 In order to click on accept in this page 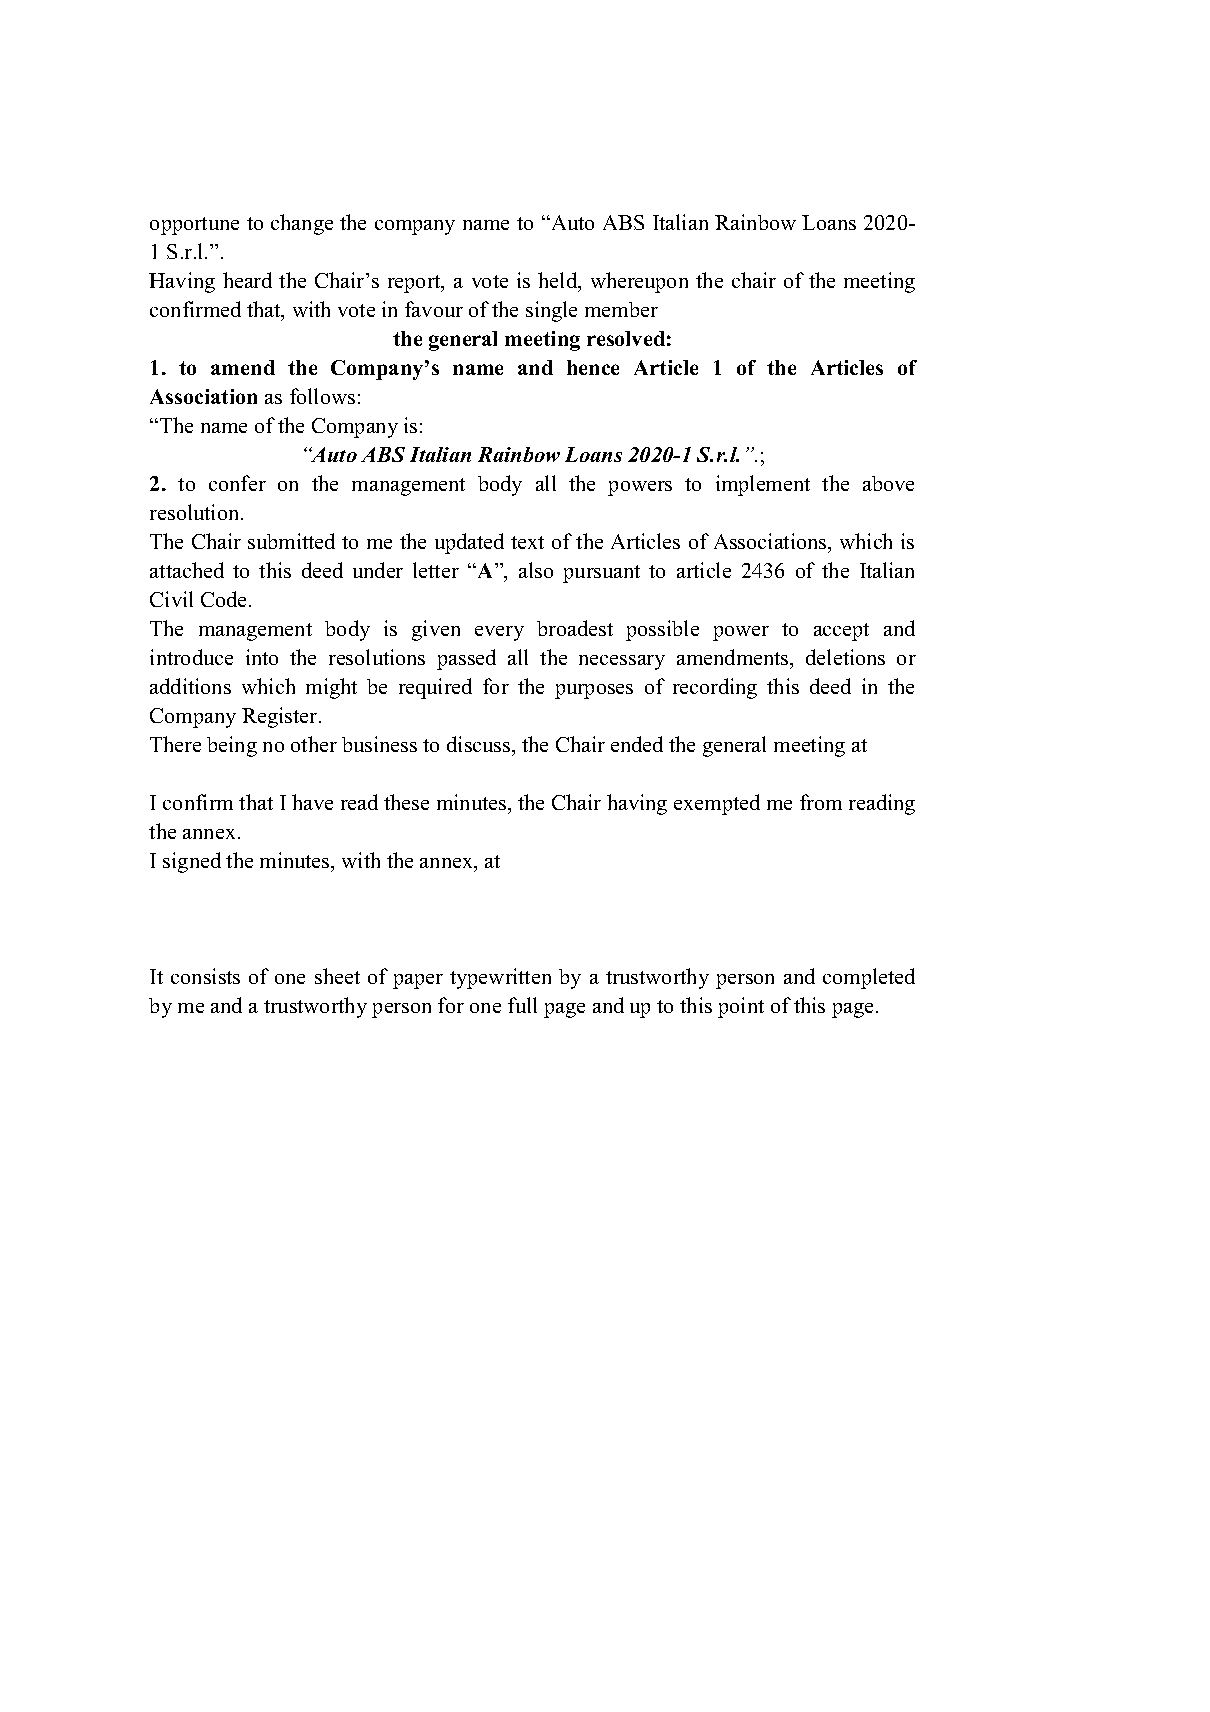, I will do `click(841, 632)`.
